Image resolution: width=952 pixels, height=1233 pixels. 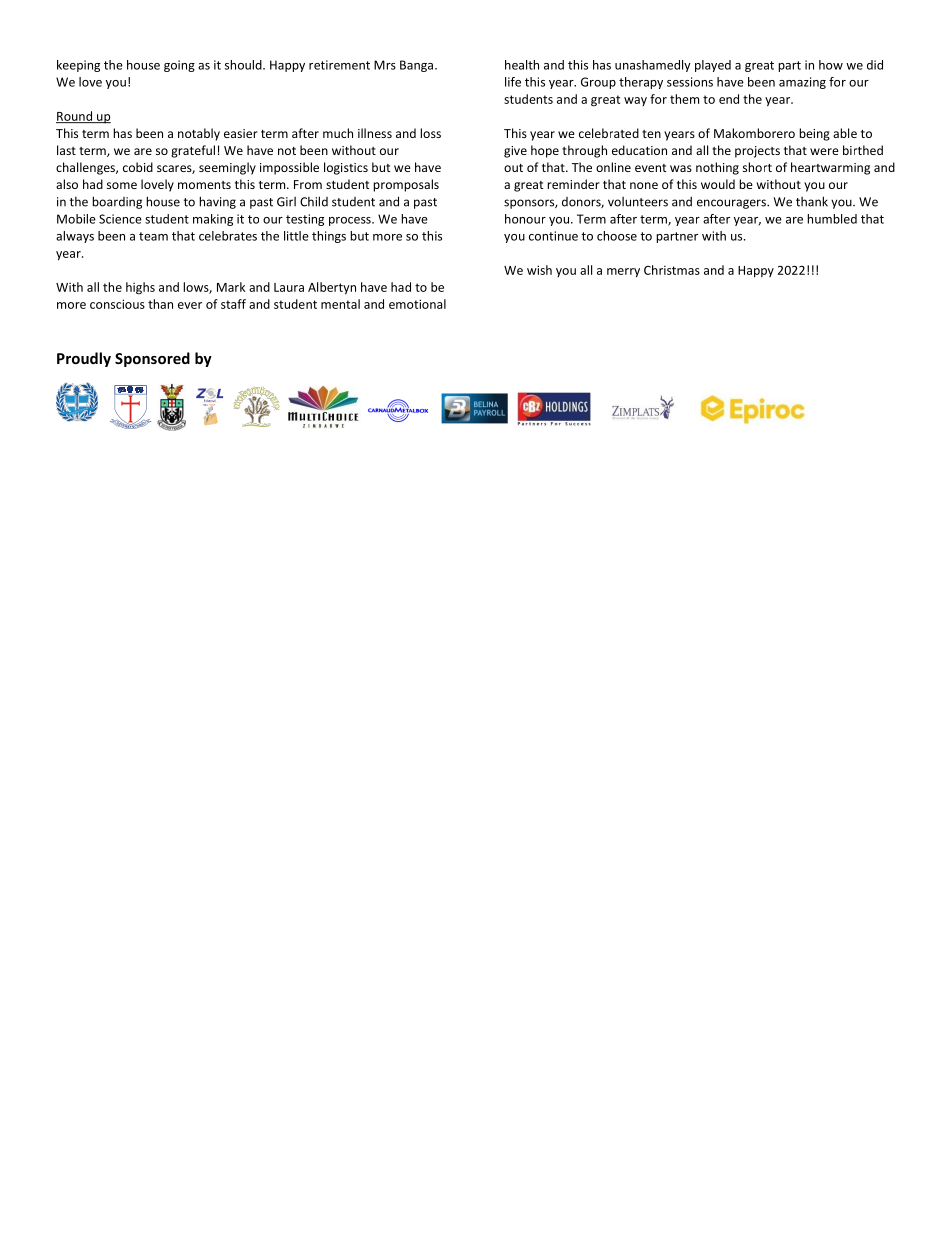 What do you see at coordinates (193, 151) in the document?
I see `grateful` at bounding box center [193, 151].
